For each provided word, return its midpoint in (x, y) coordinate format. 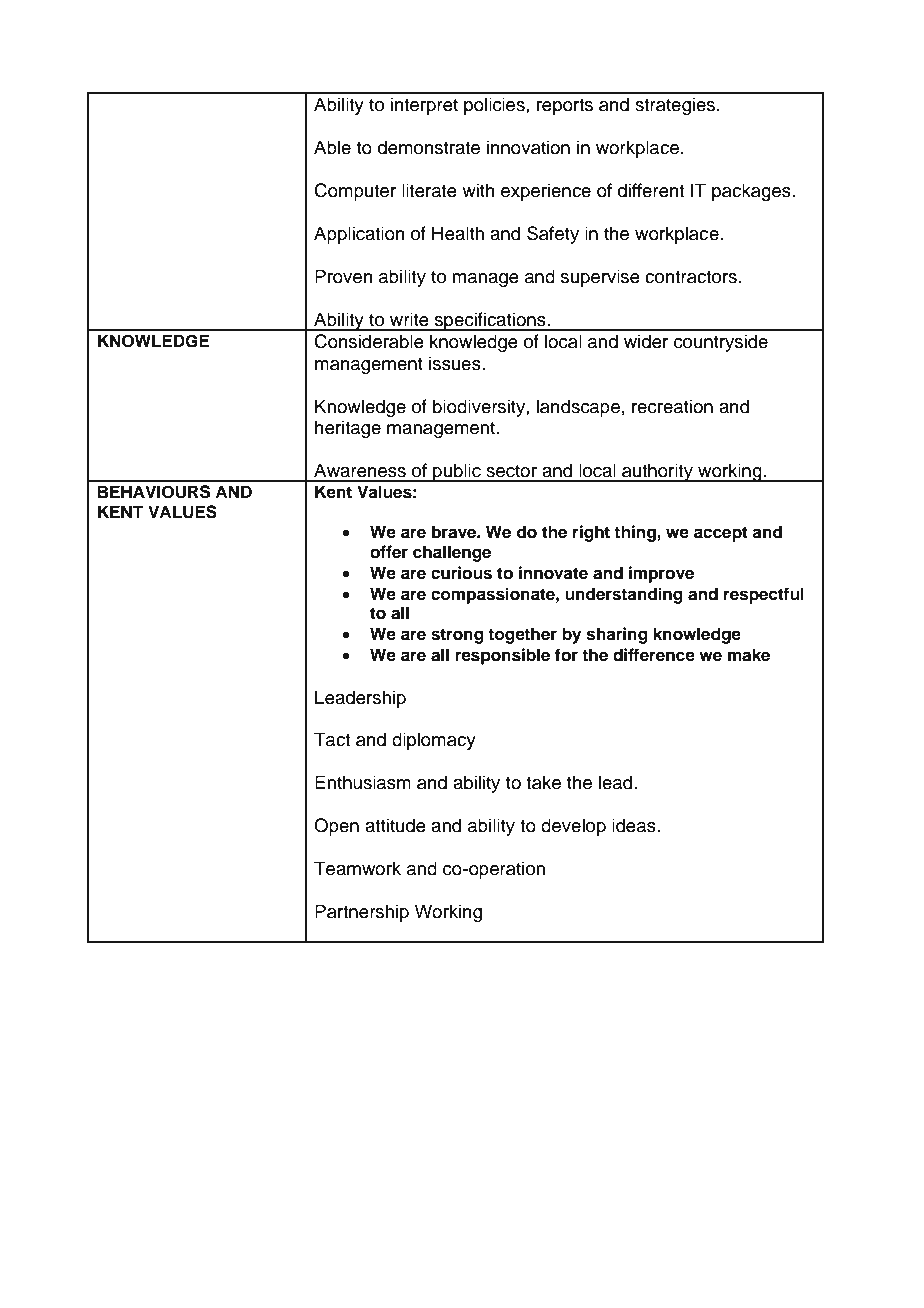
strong (457, 636)
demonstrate (429, 147)
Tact (332, 739)
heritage (348, 429)
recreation (672, 406)
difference (654, 655)
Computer (355, 192)
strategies (676, 106)
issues (456, 363)
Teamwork (357, 868)
